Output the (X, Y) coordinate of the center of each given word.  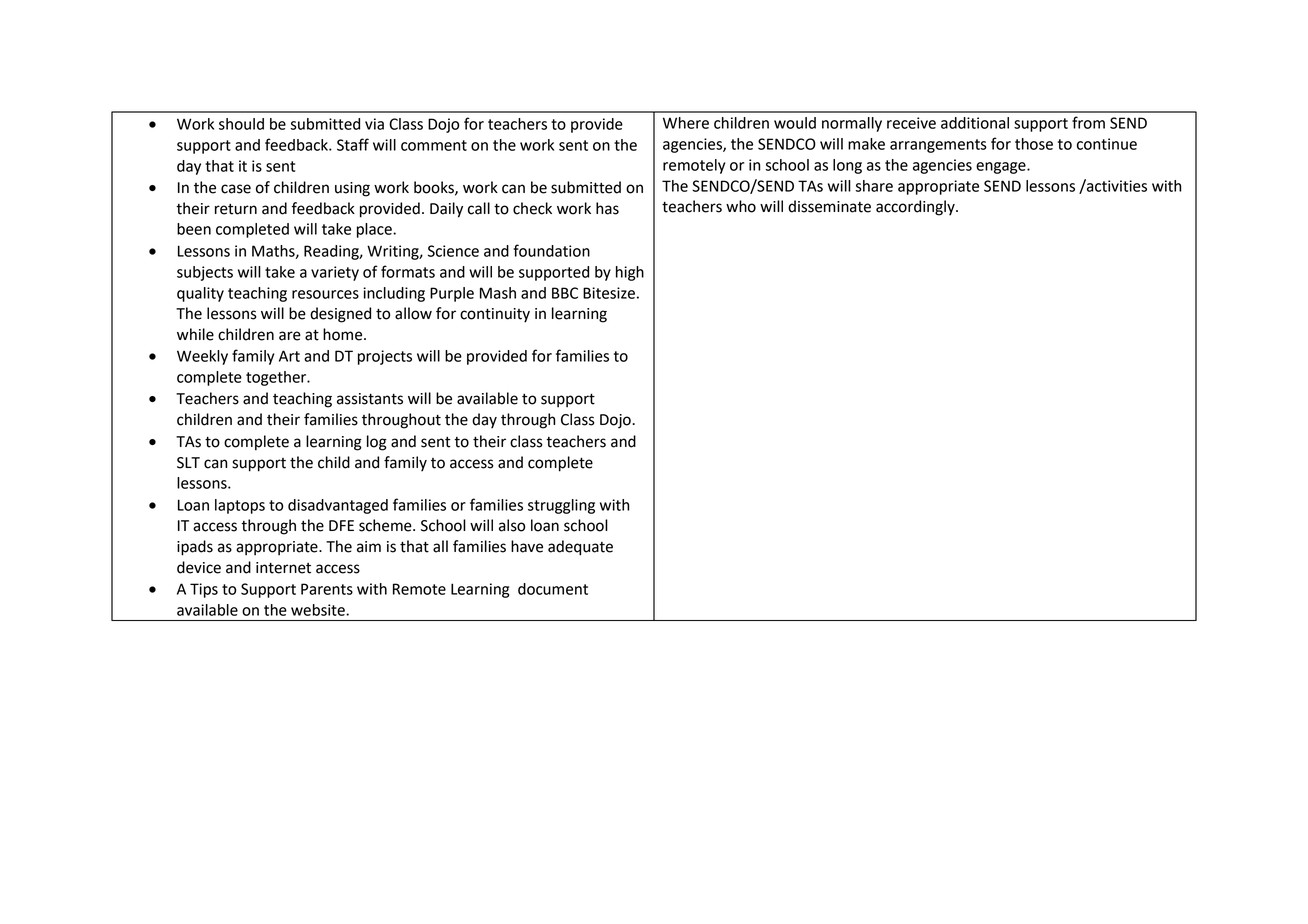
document (553, 589)
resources (325, 294)
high (630, 273)
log (377, 443)
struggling (561, 506)
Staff (353, 144)
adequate (580, 548)
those (1034, 144)
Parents (327, 589)
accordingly (916, 208)
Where (686, 123)
